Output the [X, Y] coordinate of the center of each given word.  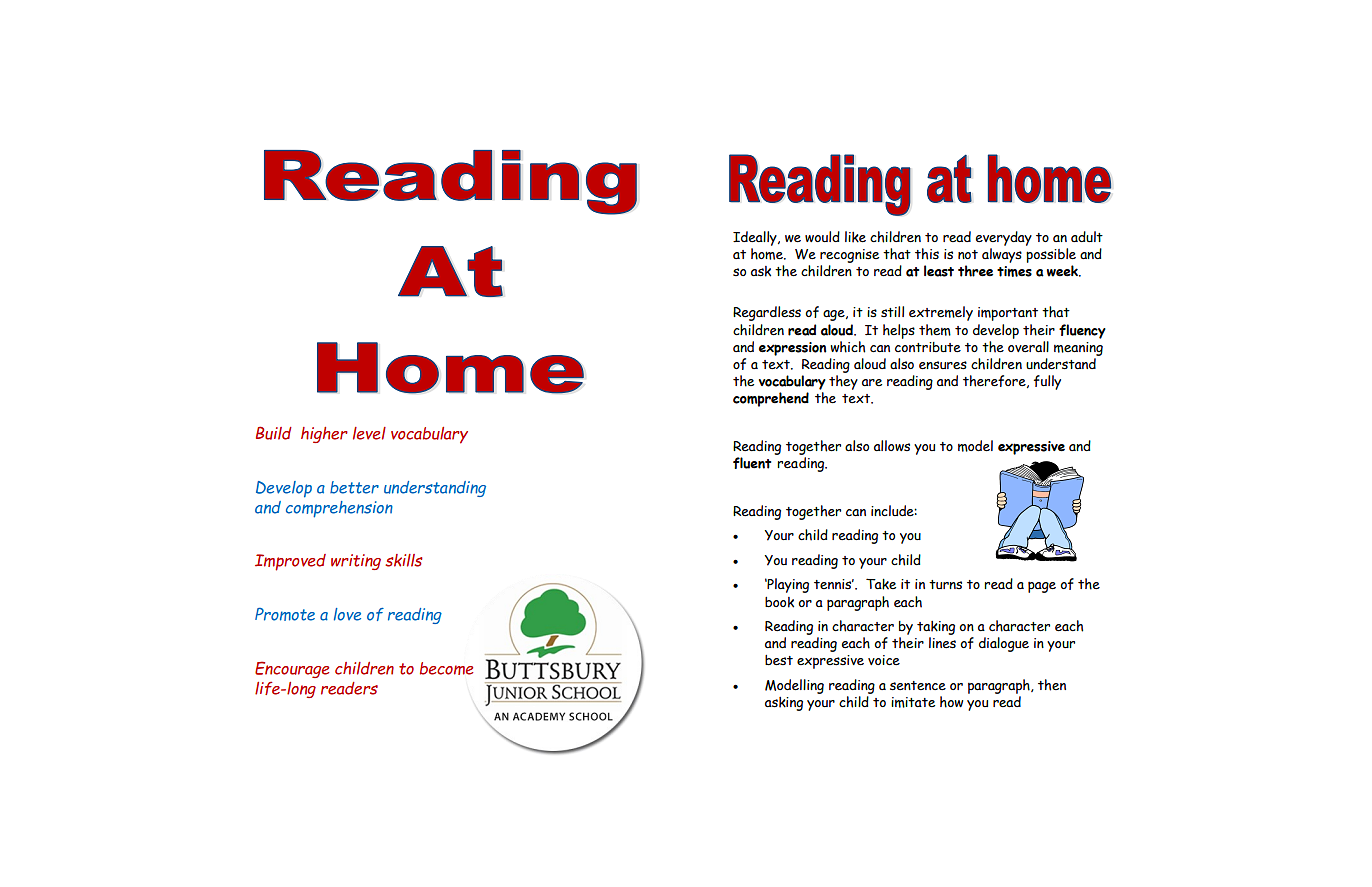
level [369, 433]
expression [792, 349]
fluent [752, 463]
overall [1028, 347]
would [822, 237]
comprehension [339, 509]
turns [945, 584]
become [446, 668]
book [779, 602]
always [1002, 255]
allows [892, 445]
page [1042, 587]
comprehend [771, 399]
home [768, 254]
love [347, 614]
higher [324, 435]
